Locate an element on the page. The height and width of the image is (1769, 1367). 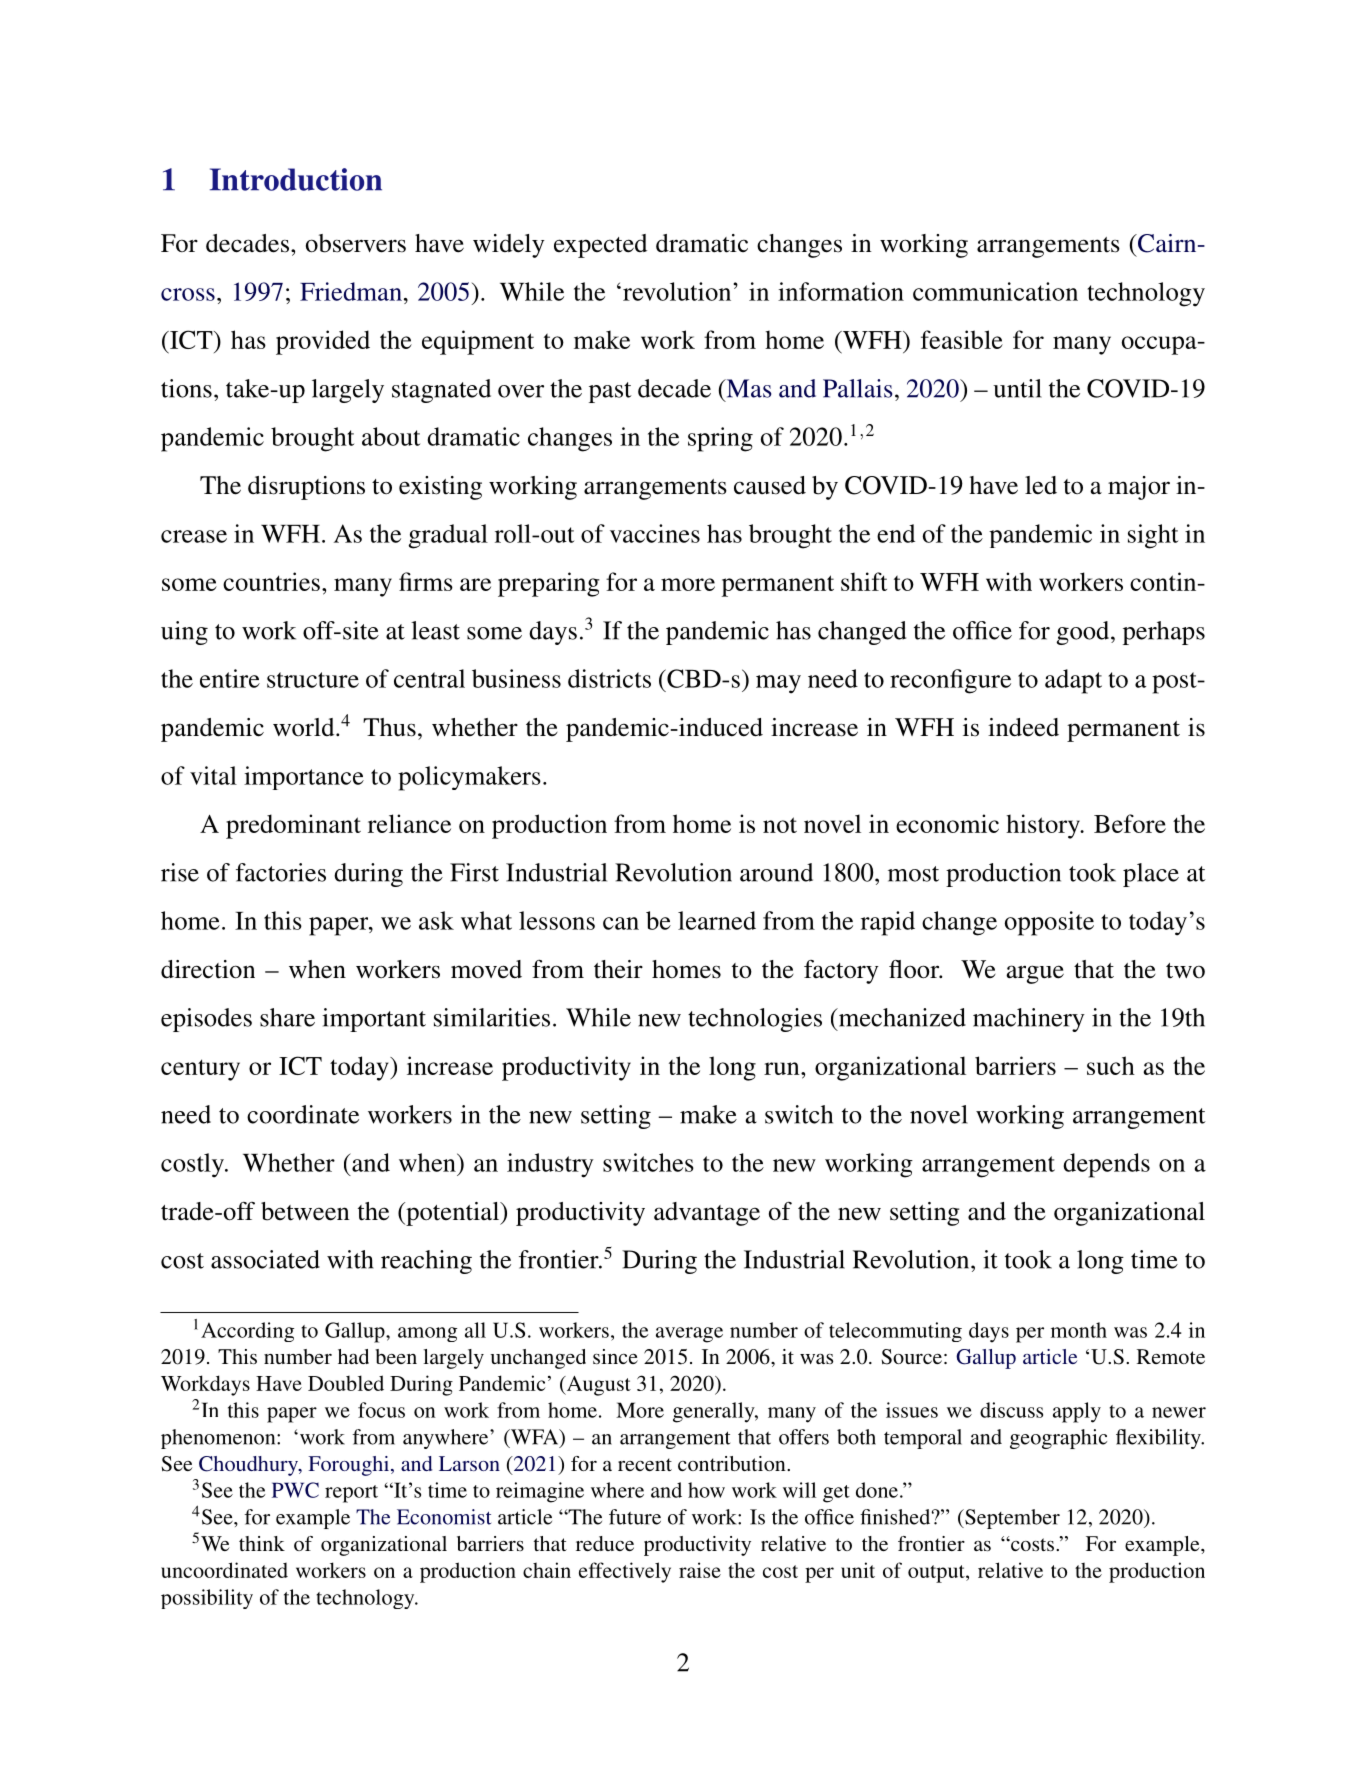
adapt is located at coordinates (1073, 681).
